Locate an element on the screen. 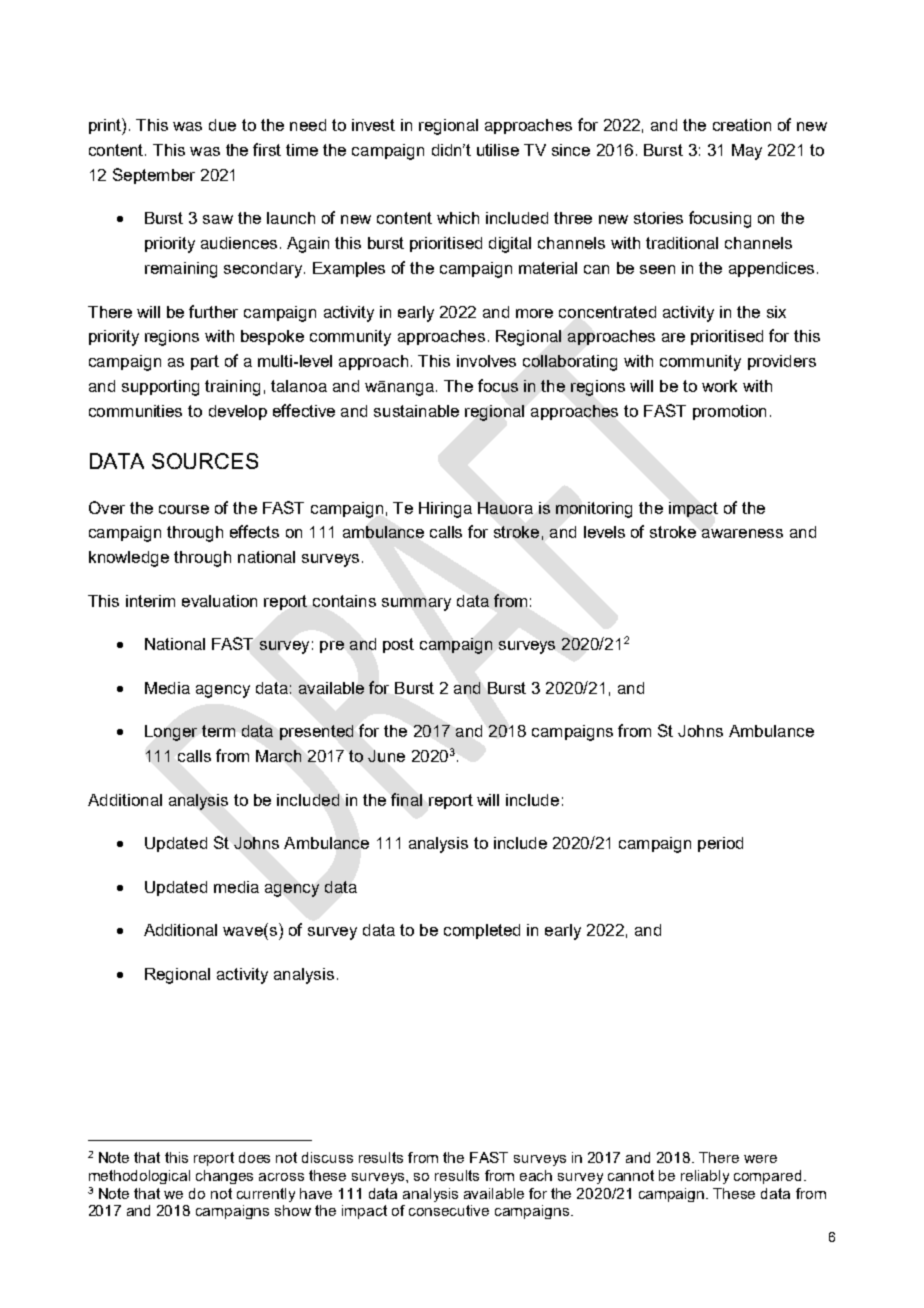  September is located at coordinates (154, 176).
